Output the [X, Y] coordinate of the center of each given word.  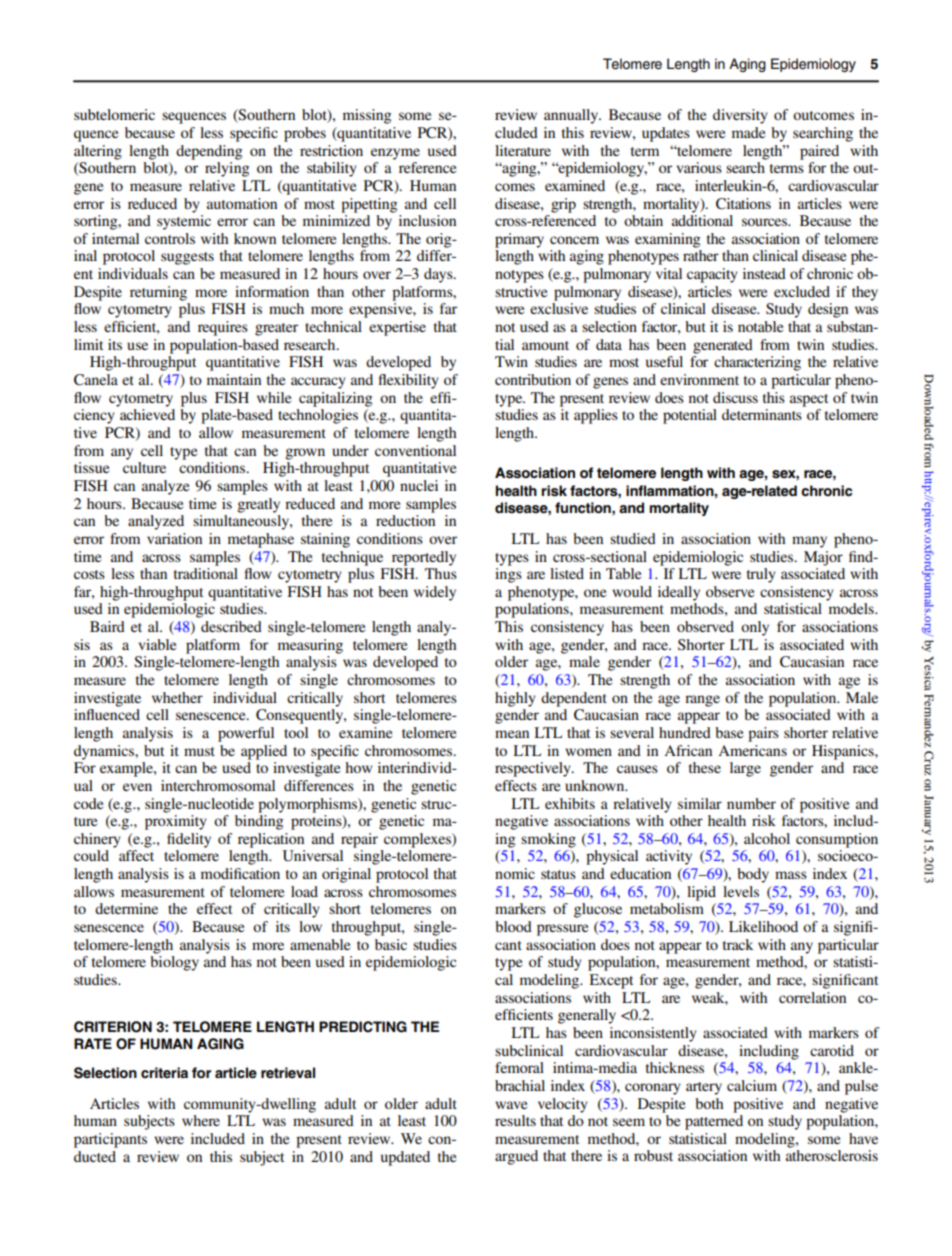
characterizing [757, 363]
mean [512, 734]
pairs [763, 734]
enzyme [395, 154]
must [199, 751]
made [748, 132]
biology [174, 963]
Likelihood [763, 926]
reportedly [424, 558]
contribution [533, 379]
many [809, 542]
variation [174, 538]
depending [209, 152]
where [201, 1120]
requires [223, 328]
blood [513, 926]
